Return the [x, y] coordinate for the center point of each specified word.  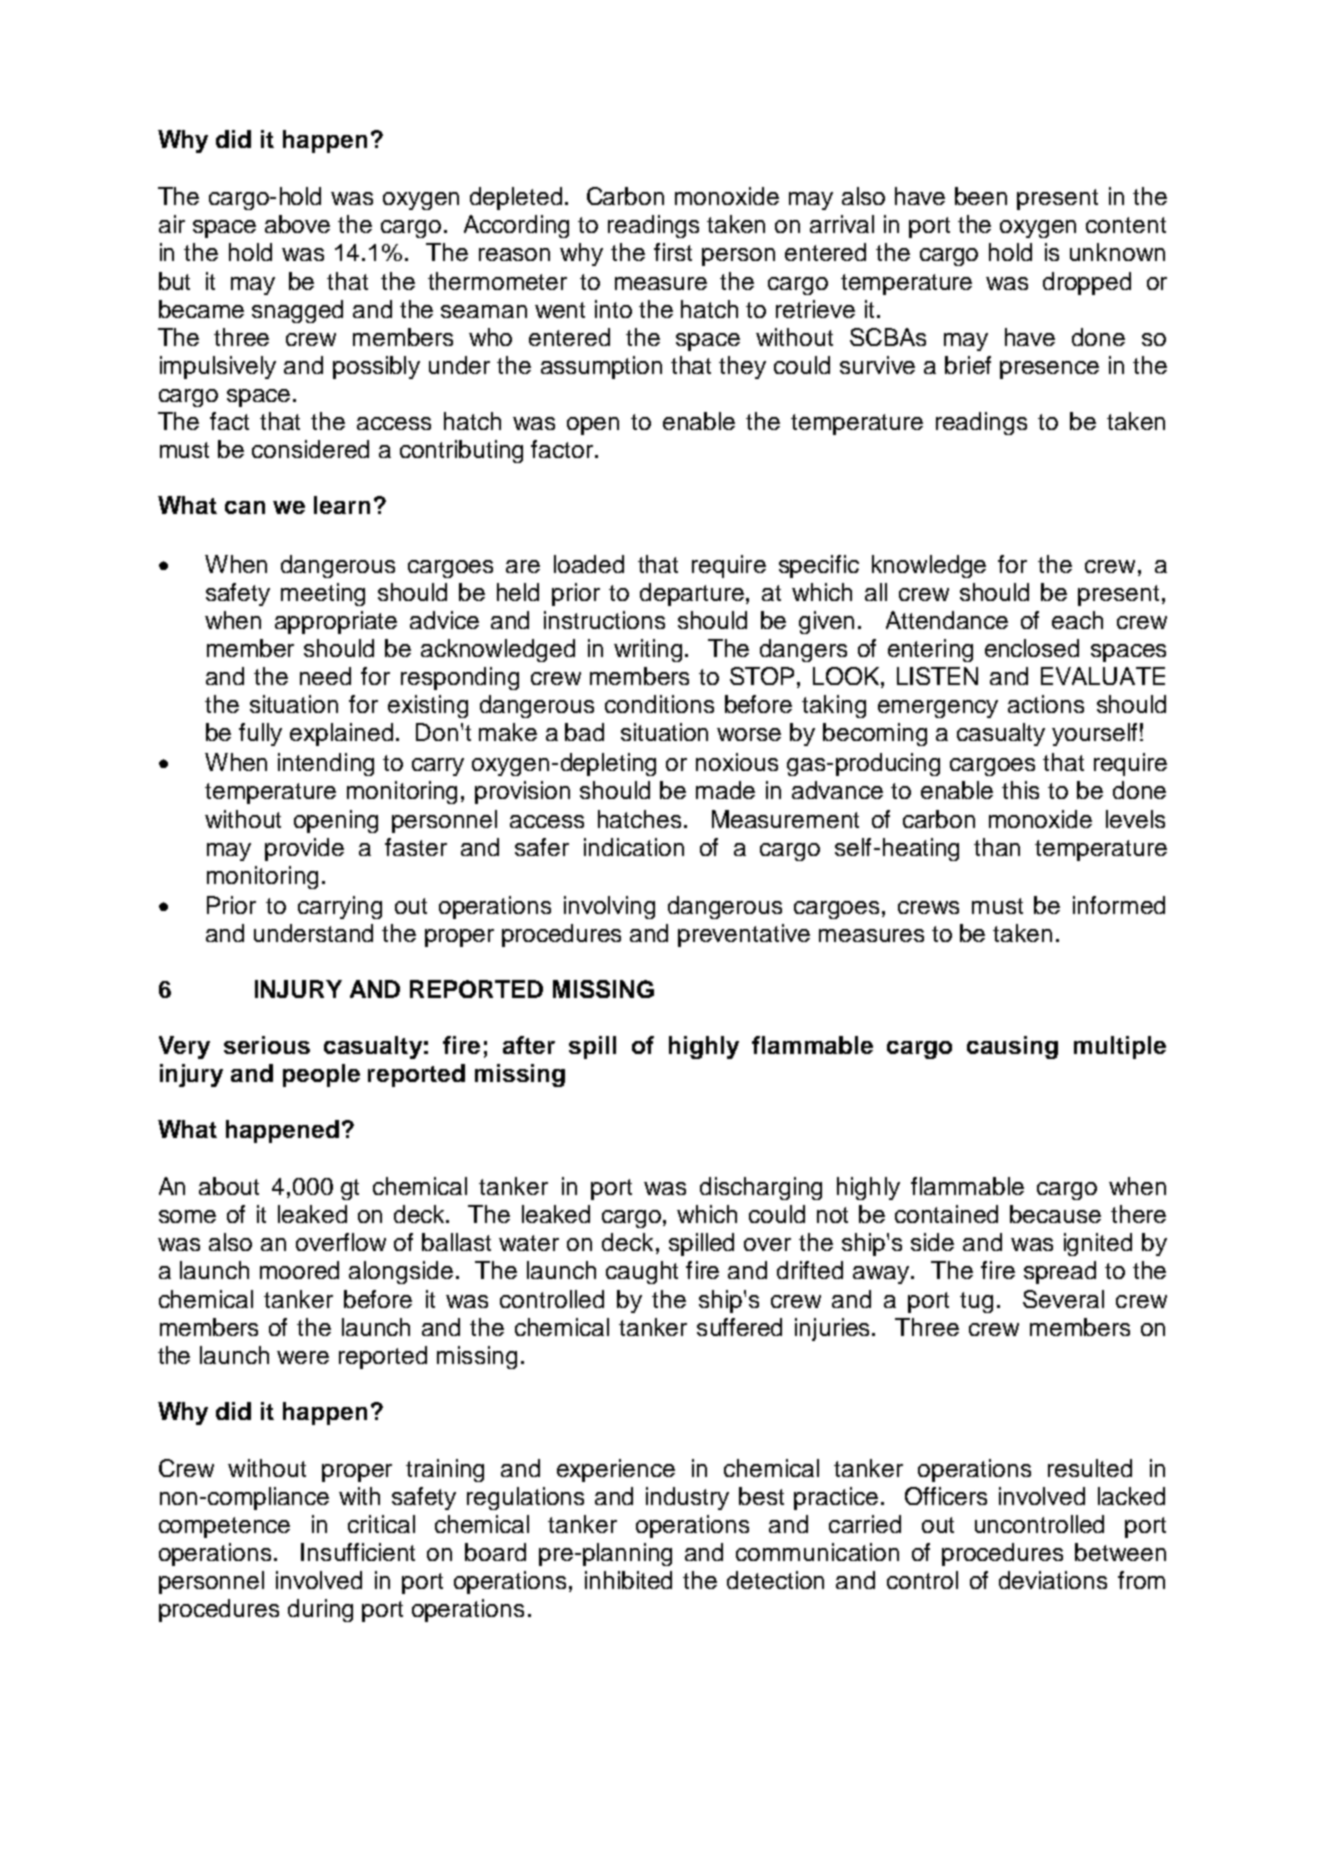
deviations [1053, 1580]
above [297, 224]
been [981, 196]
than [997, 847]
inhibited [628, 1580]
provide [304, 849]
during [320, 1610]
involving [609, 907]
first [673, 252]
